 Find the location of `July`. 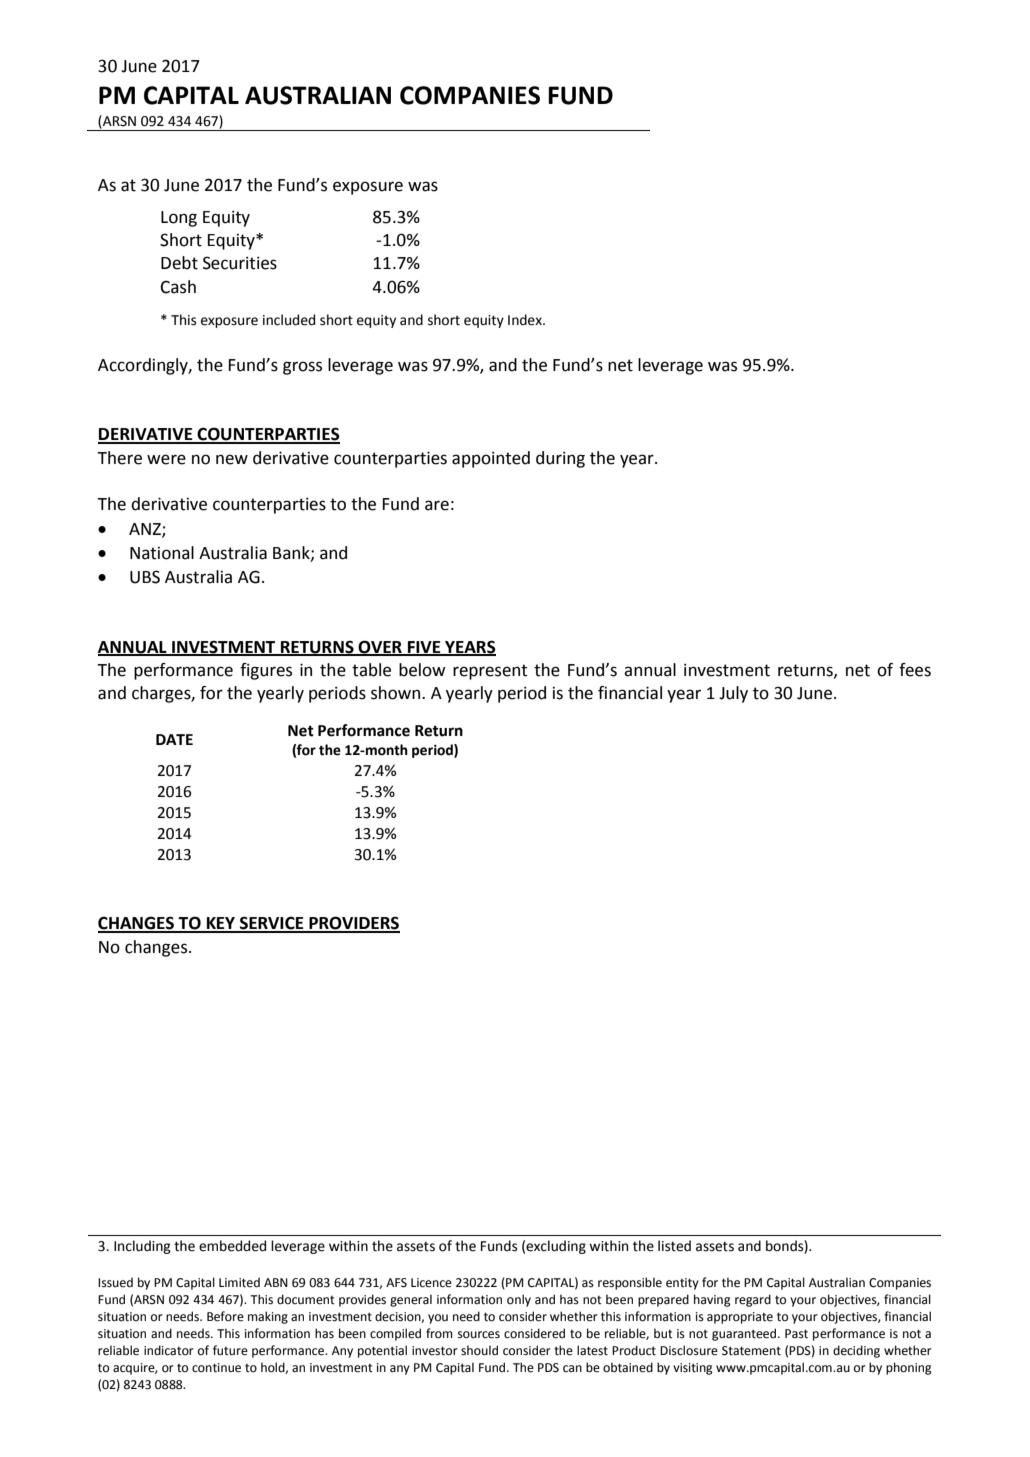

July is located at coordinates (733, 694).
